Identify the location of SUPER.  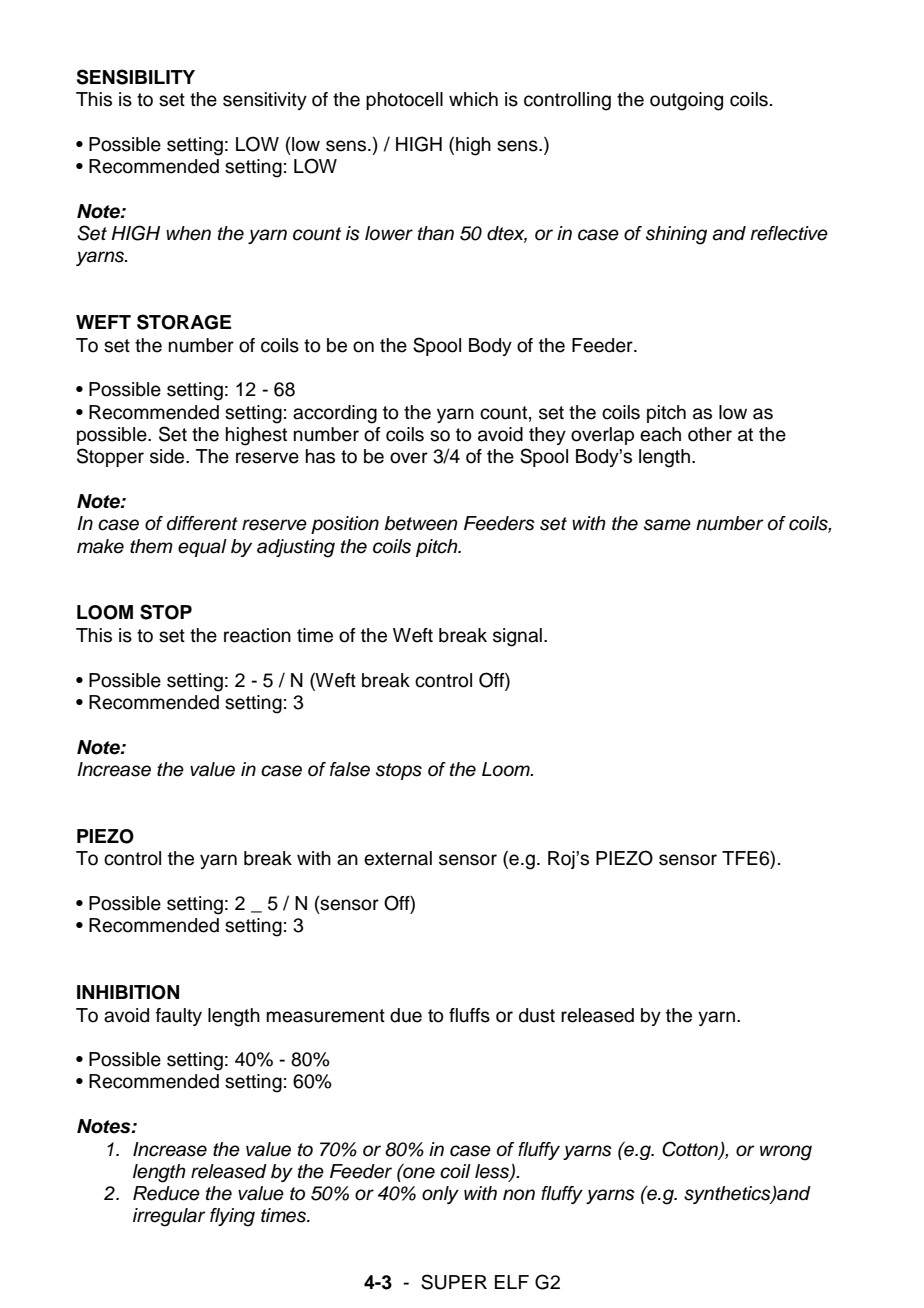
(454, 1282).
